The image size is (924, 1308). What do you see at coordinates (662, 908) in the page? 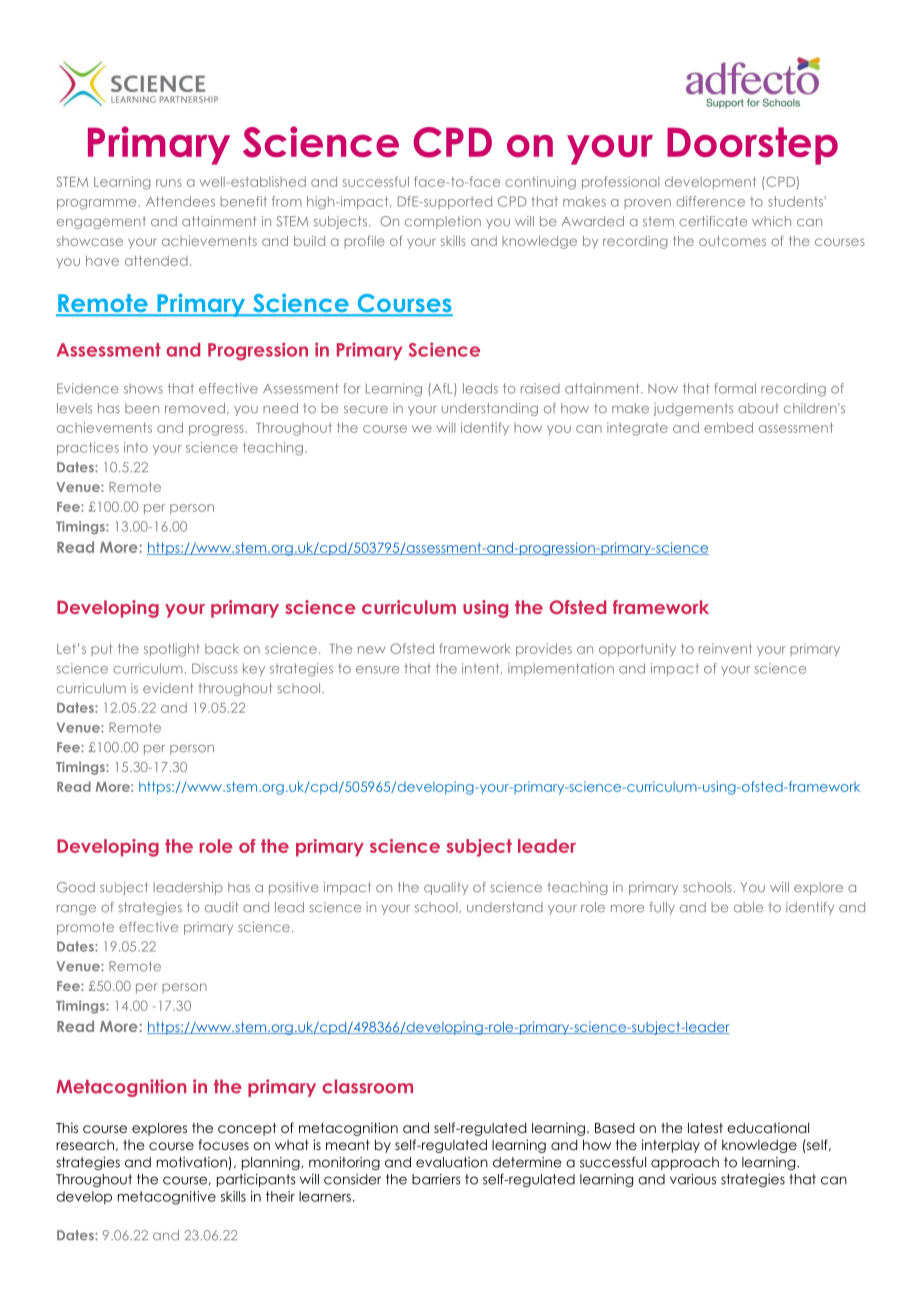
I see `fully` at bounding box center [662, 908].
